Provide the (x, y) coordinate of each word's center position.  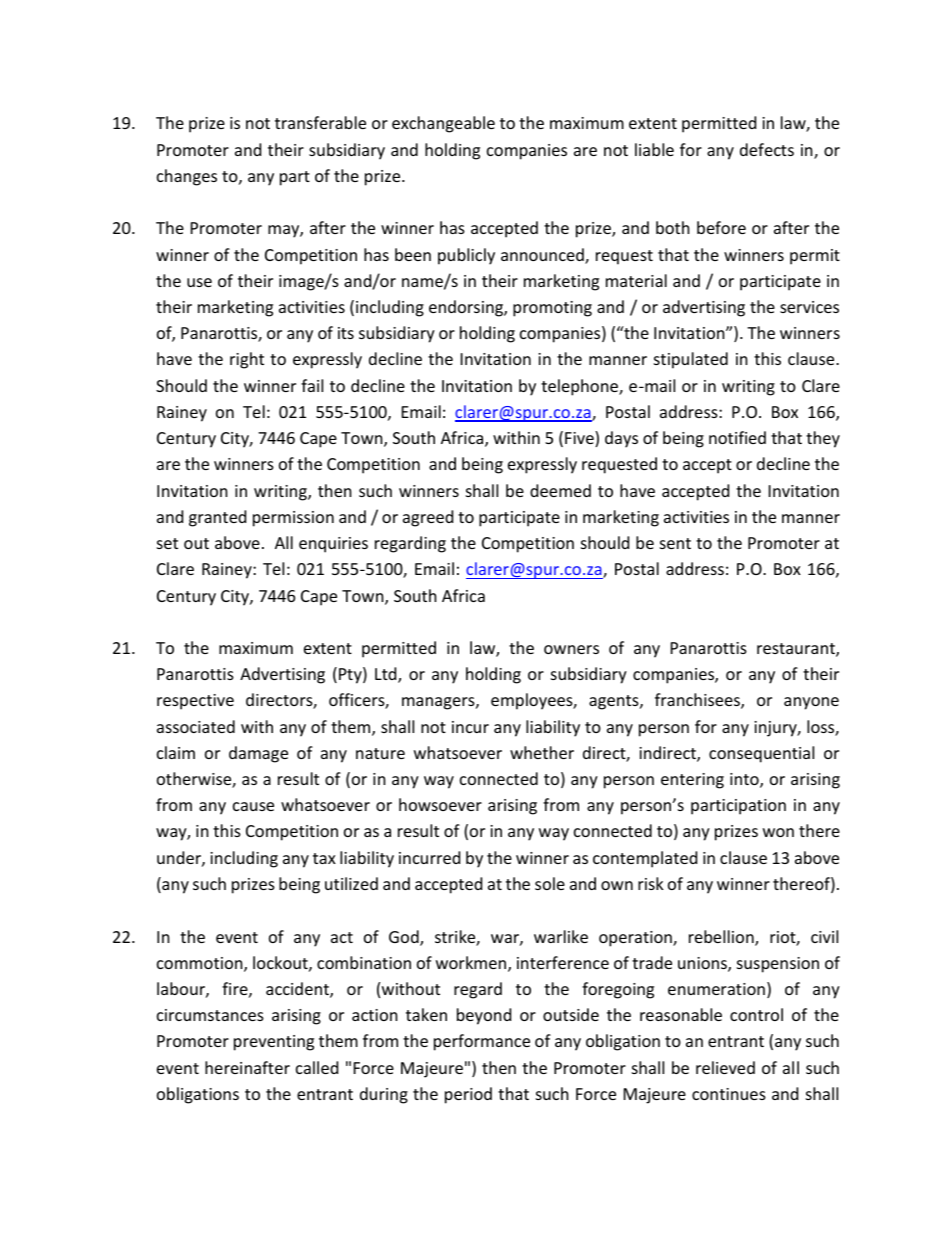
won (778, 832)
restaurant (797, 650)
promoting (552, 309)
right (247, 360)
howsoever (440, 804)
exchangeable (443, 124)
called (317, 1067)
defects (767, 149)
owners (571, 649)
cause (253, 806)
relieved (725, 1067)
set (167, 543)
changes (187, 177)
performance (482, 1042)
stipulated (691, 360)
